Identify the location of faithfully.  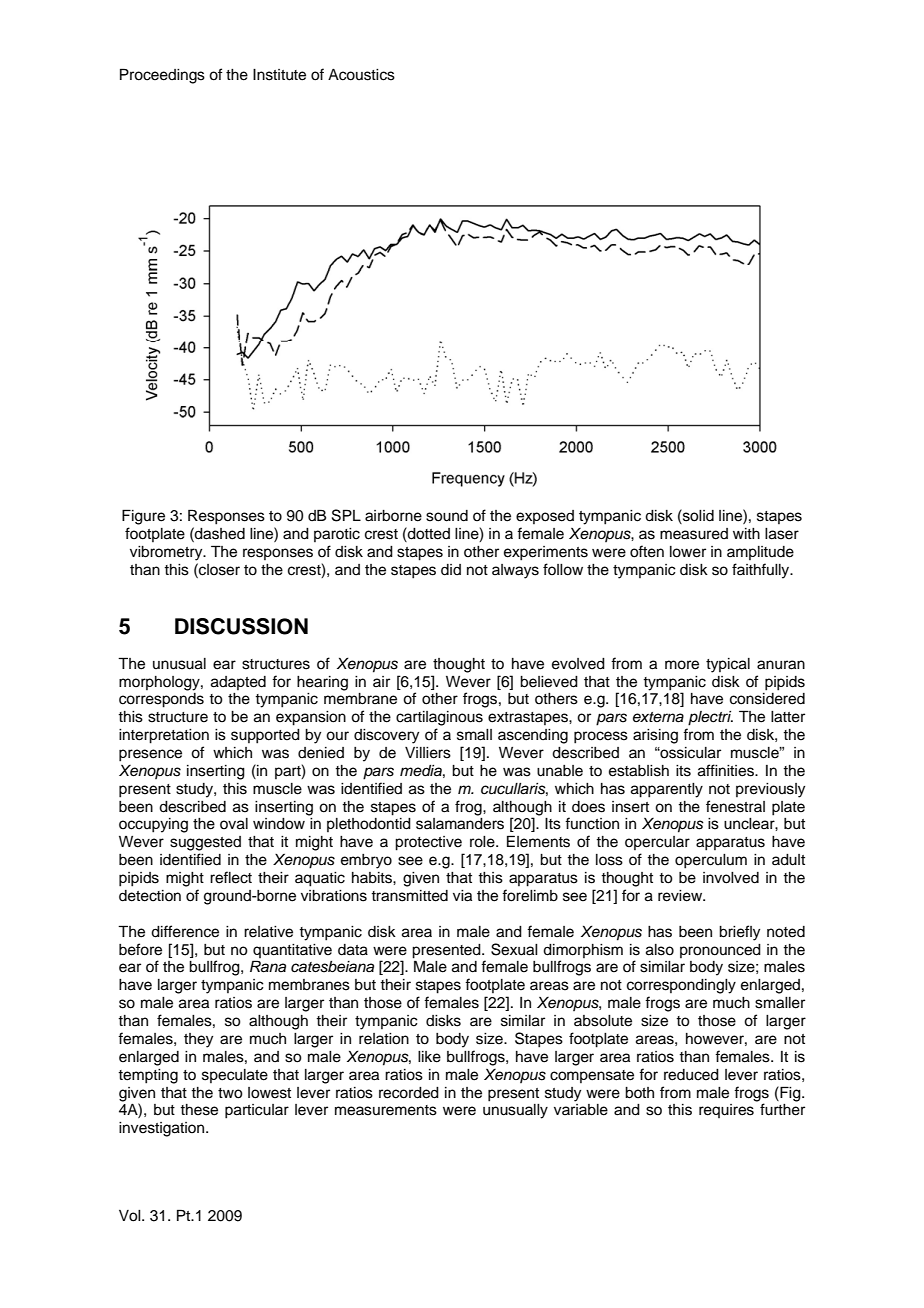
(762, 571).
